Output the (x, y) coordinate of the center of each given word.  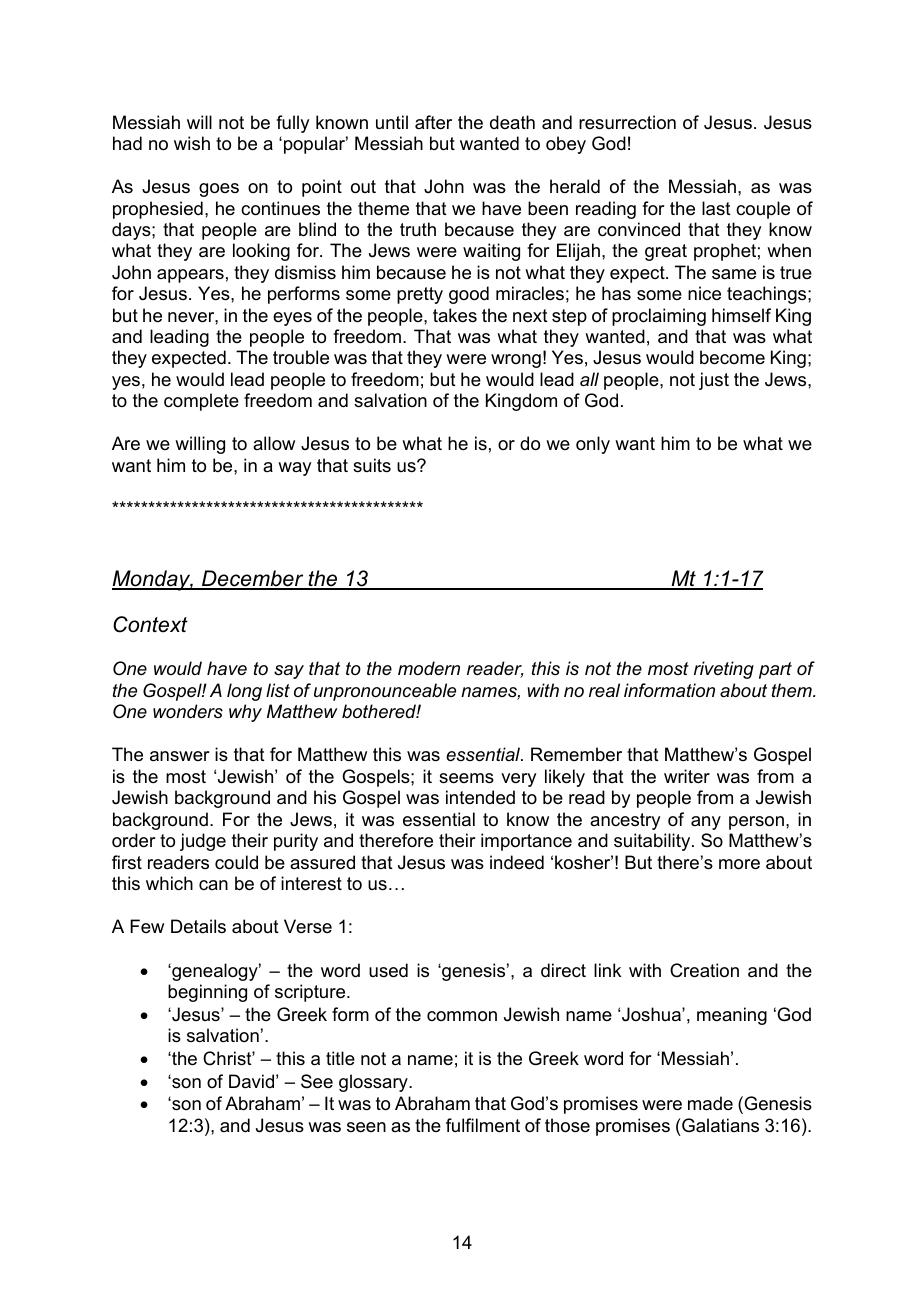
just (714, 381)
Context (150, 624)
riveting (724, 670)
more (739, 864)
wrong (516, 361)
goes (219, 190)
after (433, 122)
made (710, 1103)
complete (201, 402)
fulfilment (483, 1125)
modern (429, 668)
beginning (207, 993)
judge (203, 842)
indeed (517, 862)
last (716, 208)
